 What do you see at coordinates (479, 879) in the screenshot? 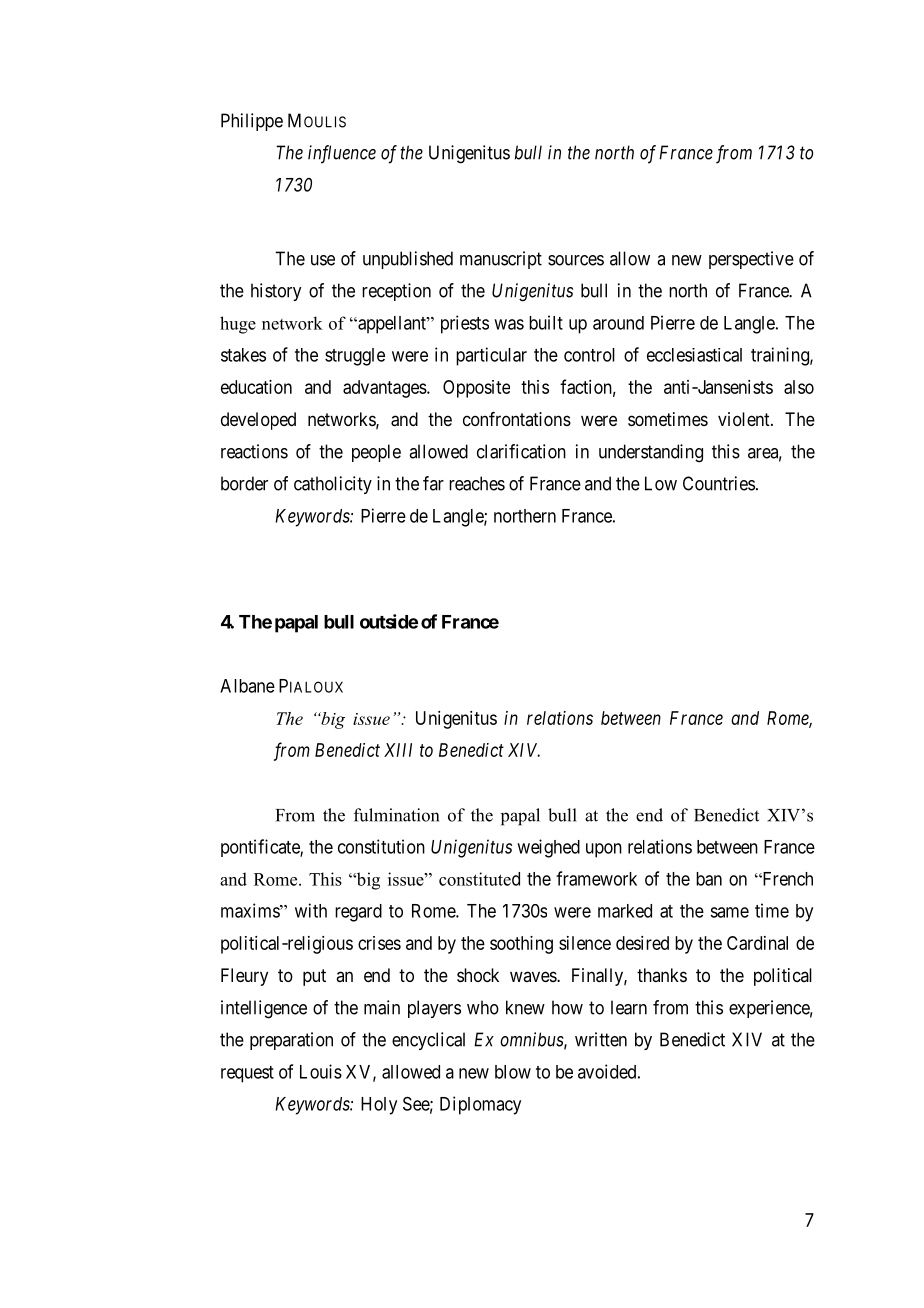
I see `constituted` at bounding box center [479, 879].
